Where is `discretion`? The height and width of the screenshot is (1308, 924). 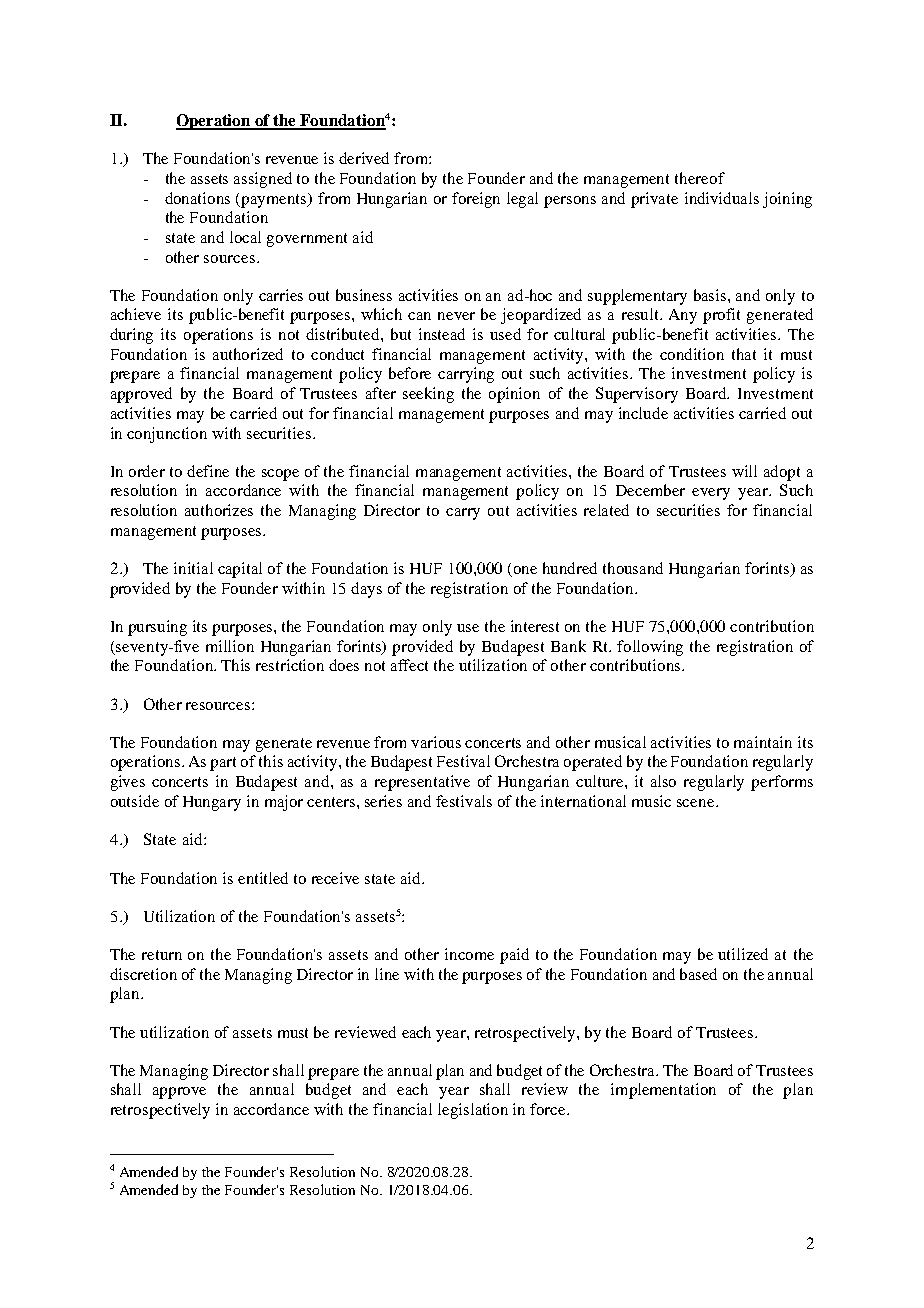
discretion is located at coordinates (143, 974).
